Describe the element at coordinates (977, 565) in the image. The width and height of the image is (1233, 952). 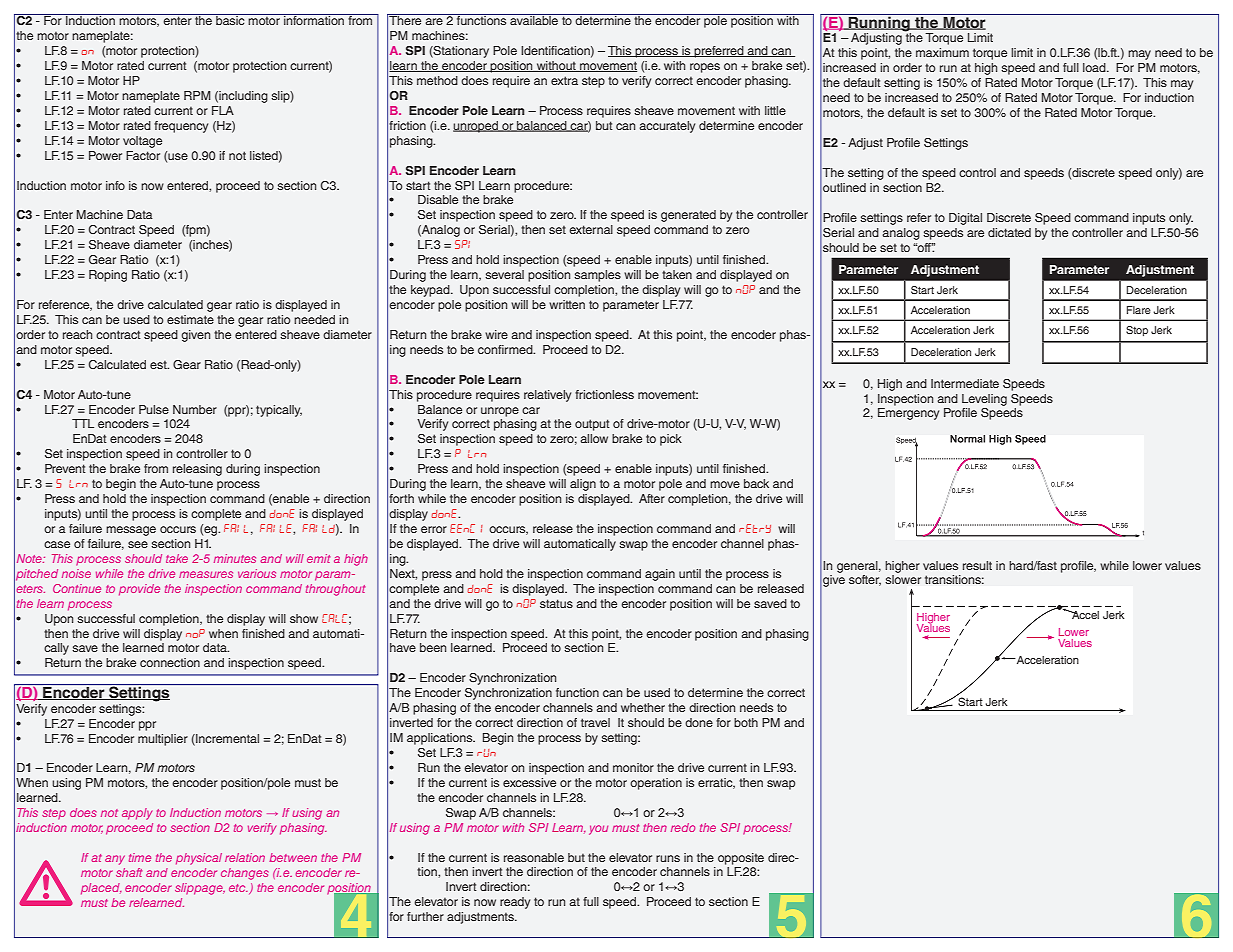
I see `result` at that location.
